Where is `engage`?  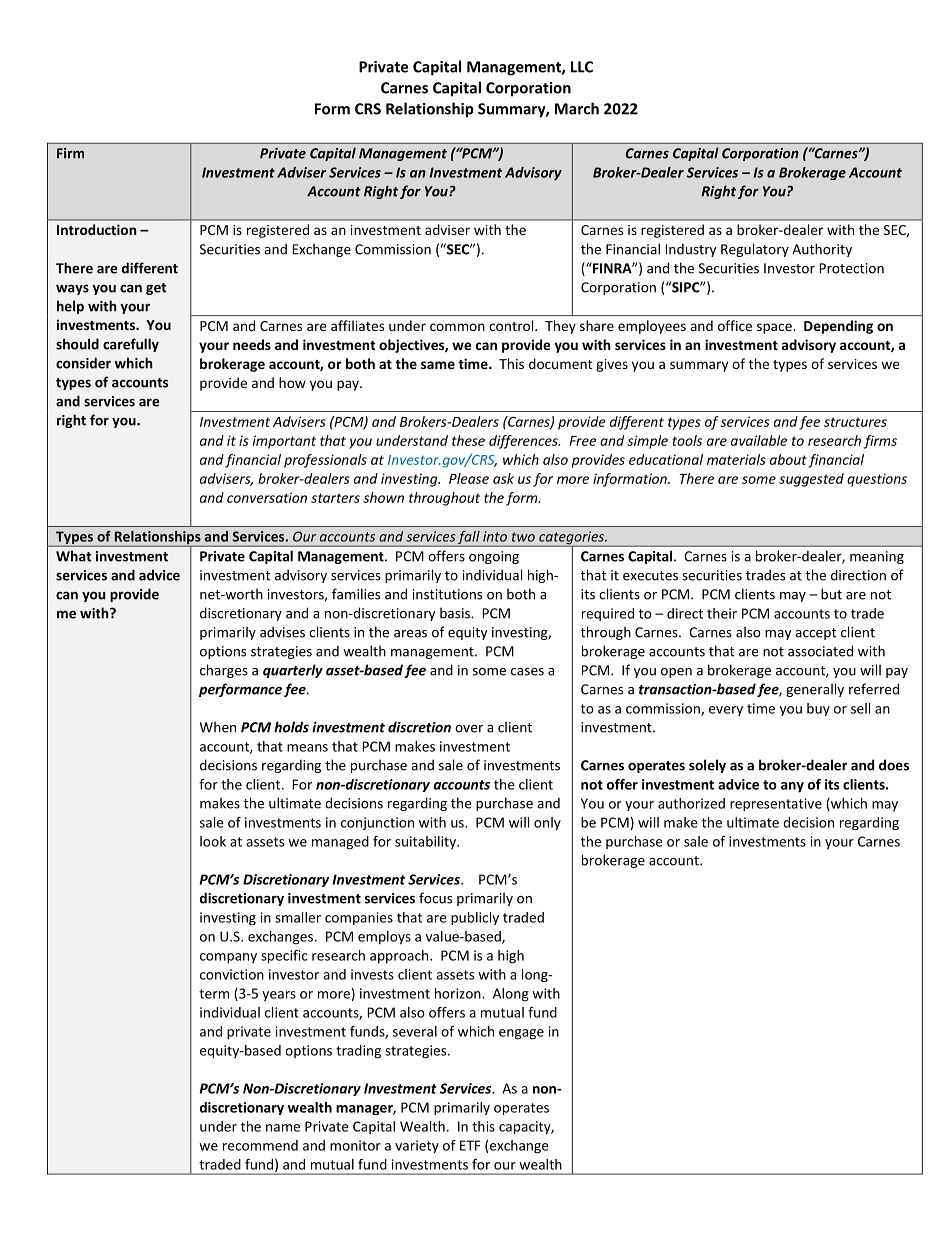
engage is located at coordinates (521, 1034).
